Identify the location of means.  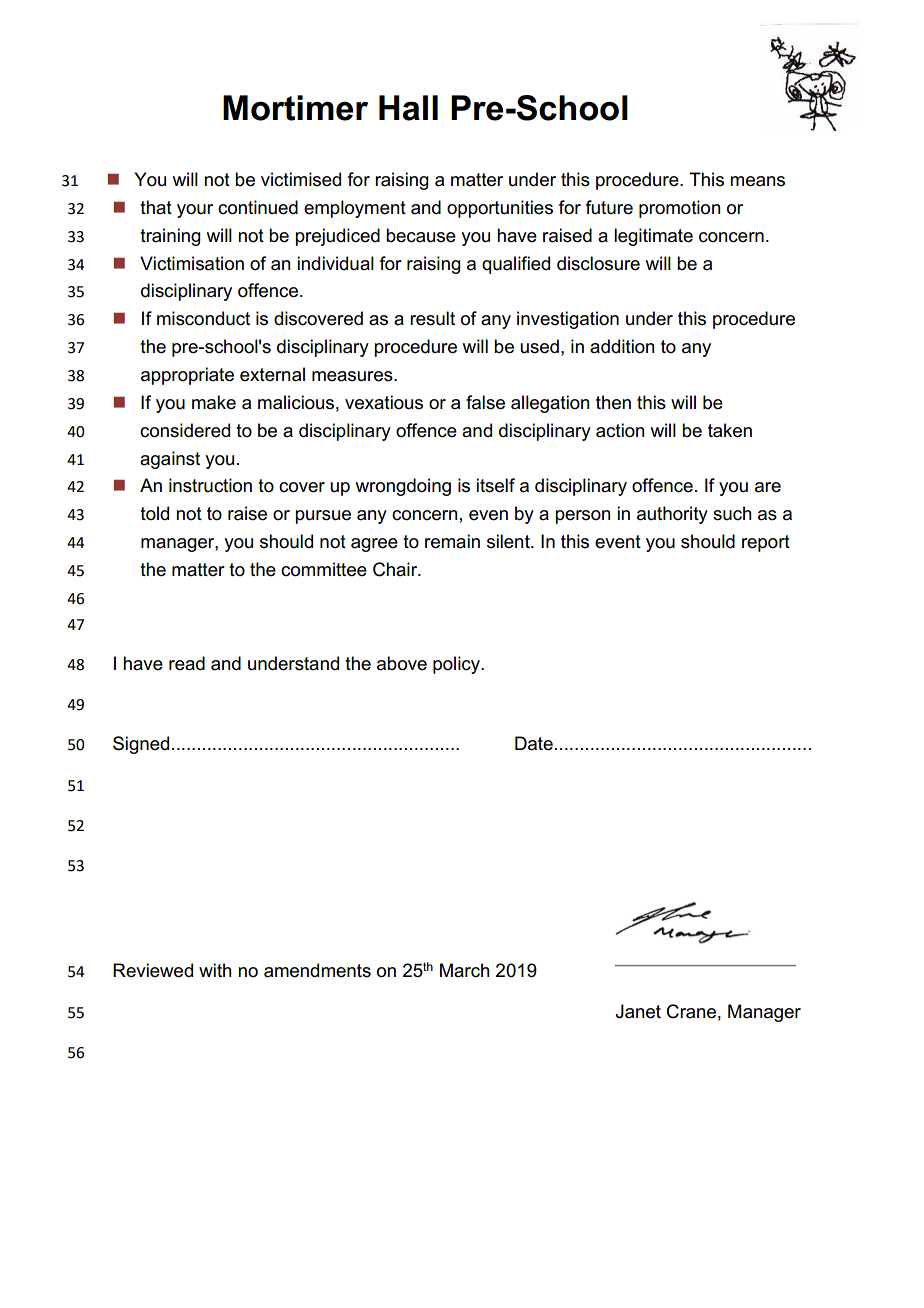
(757, 181).
